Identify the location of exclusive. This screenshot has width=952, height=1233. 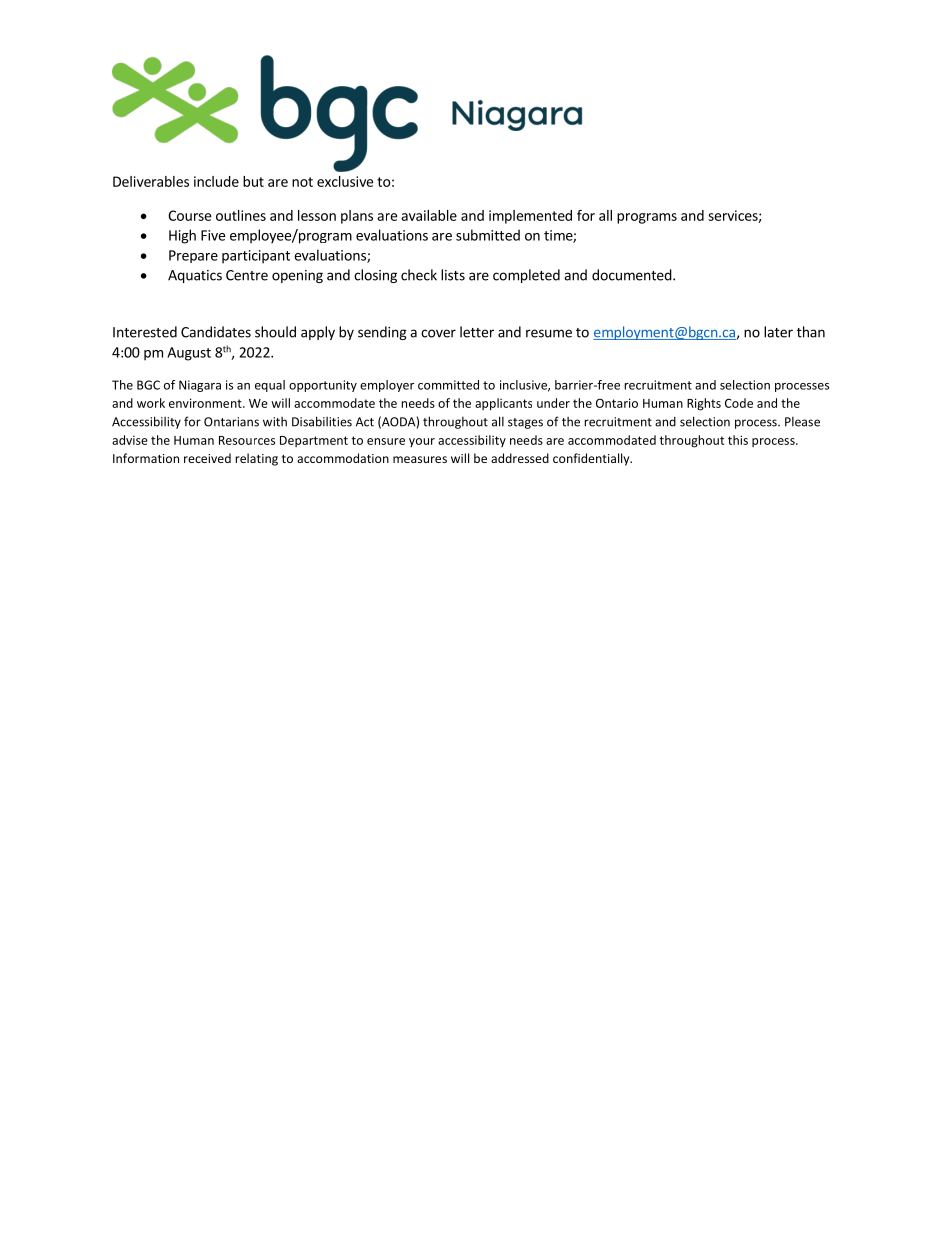
(345, 181).
